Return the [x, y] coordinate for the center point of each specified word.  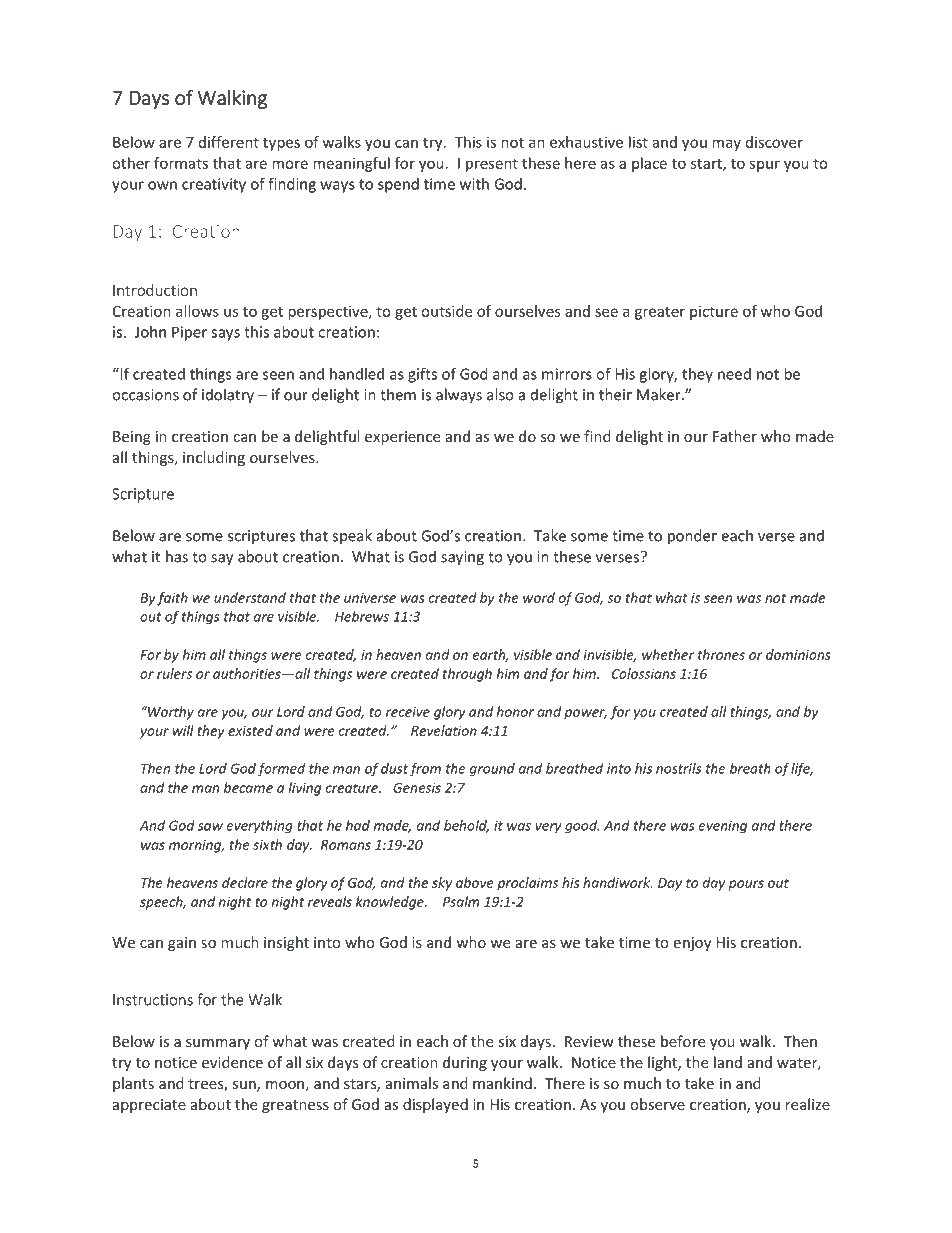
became [248, 787]
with [474, 184]
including [214, 458]
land [728, 1062]
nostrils [678, 768]
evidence [232, 1062]
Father [735, 436]
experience [402, 438]
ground [492, 770]
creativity [214, 185]
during [465, 1063]
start [707, 164]
